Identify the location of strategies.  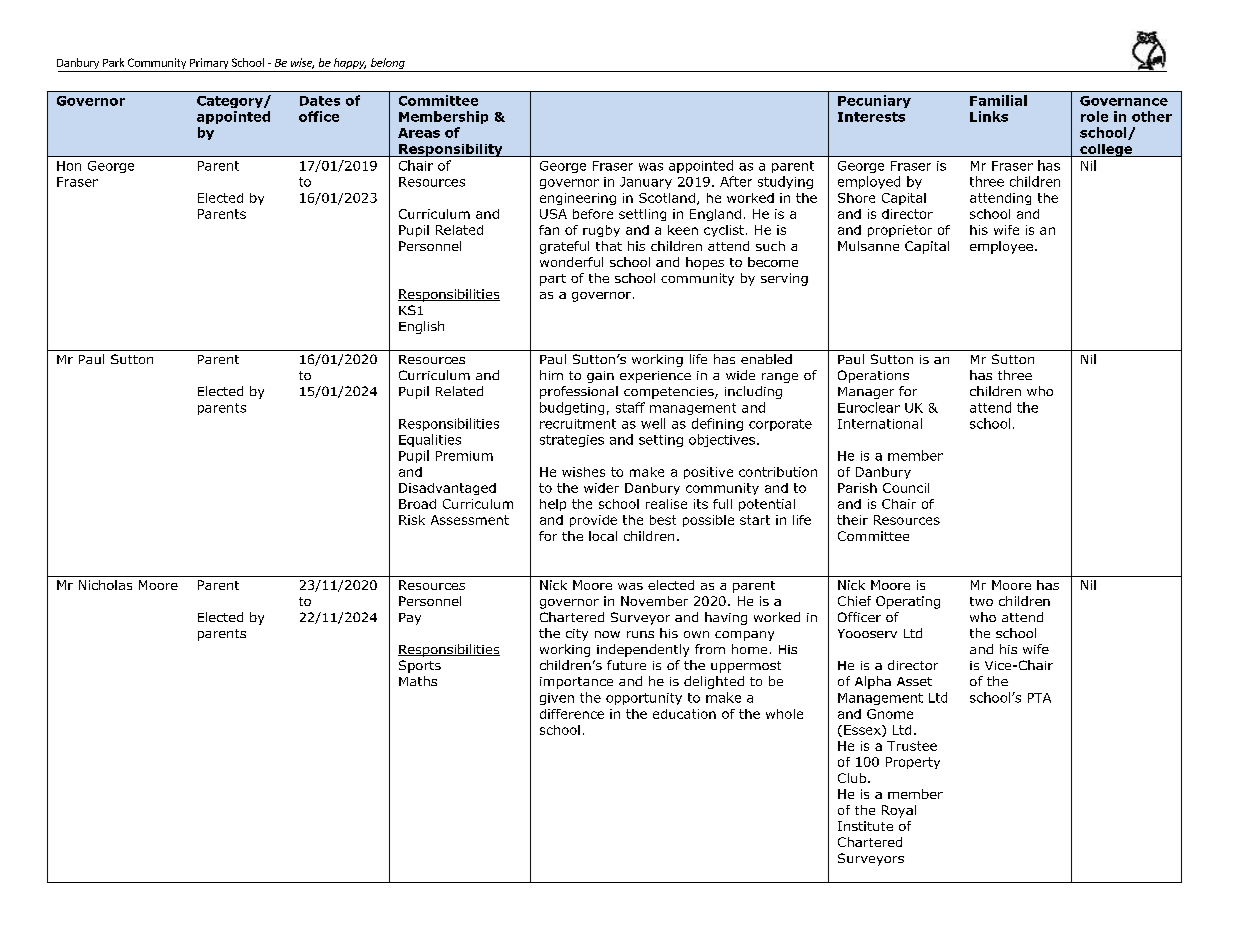
(572, 441).
